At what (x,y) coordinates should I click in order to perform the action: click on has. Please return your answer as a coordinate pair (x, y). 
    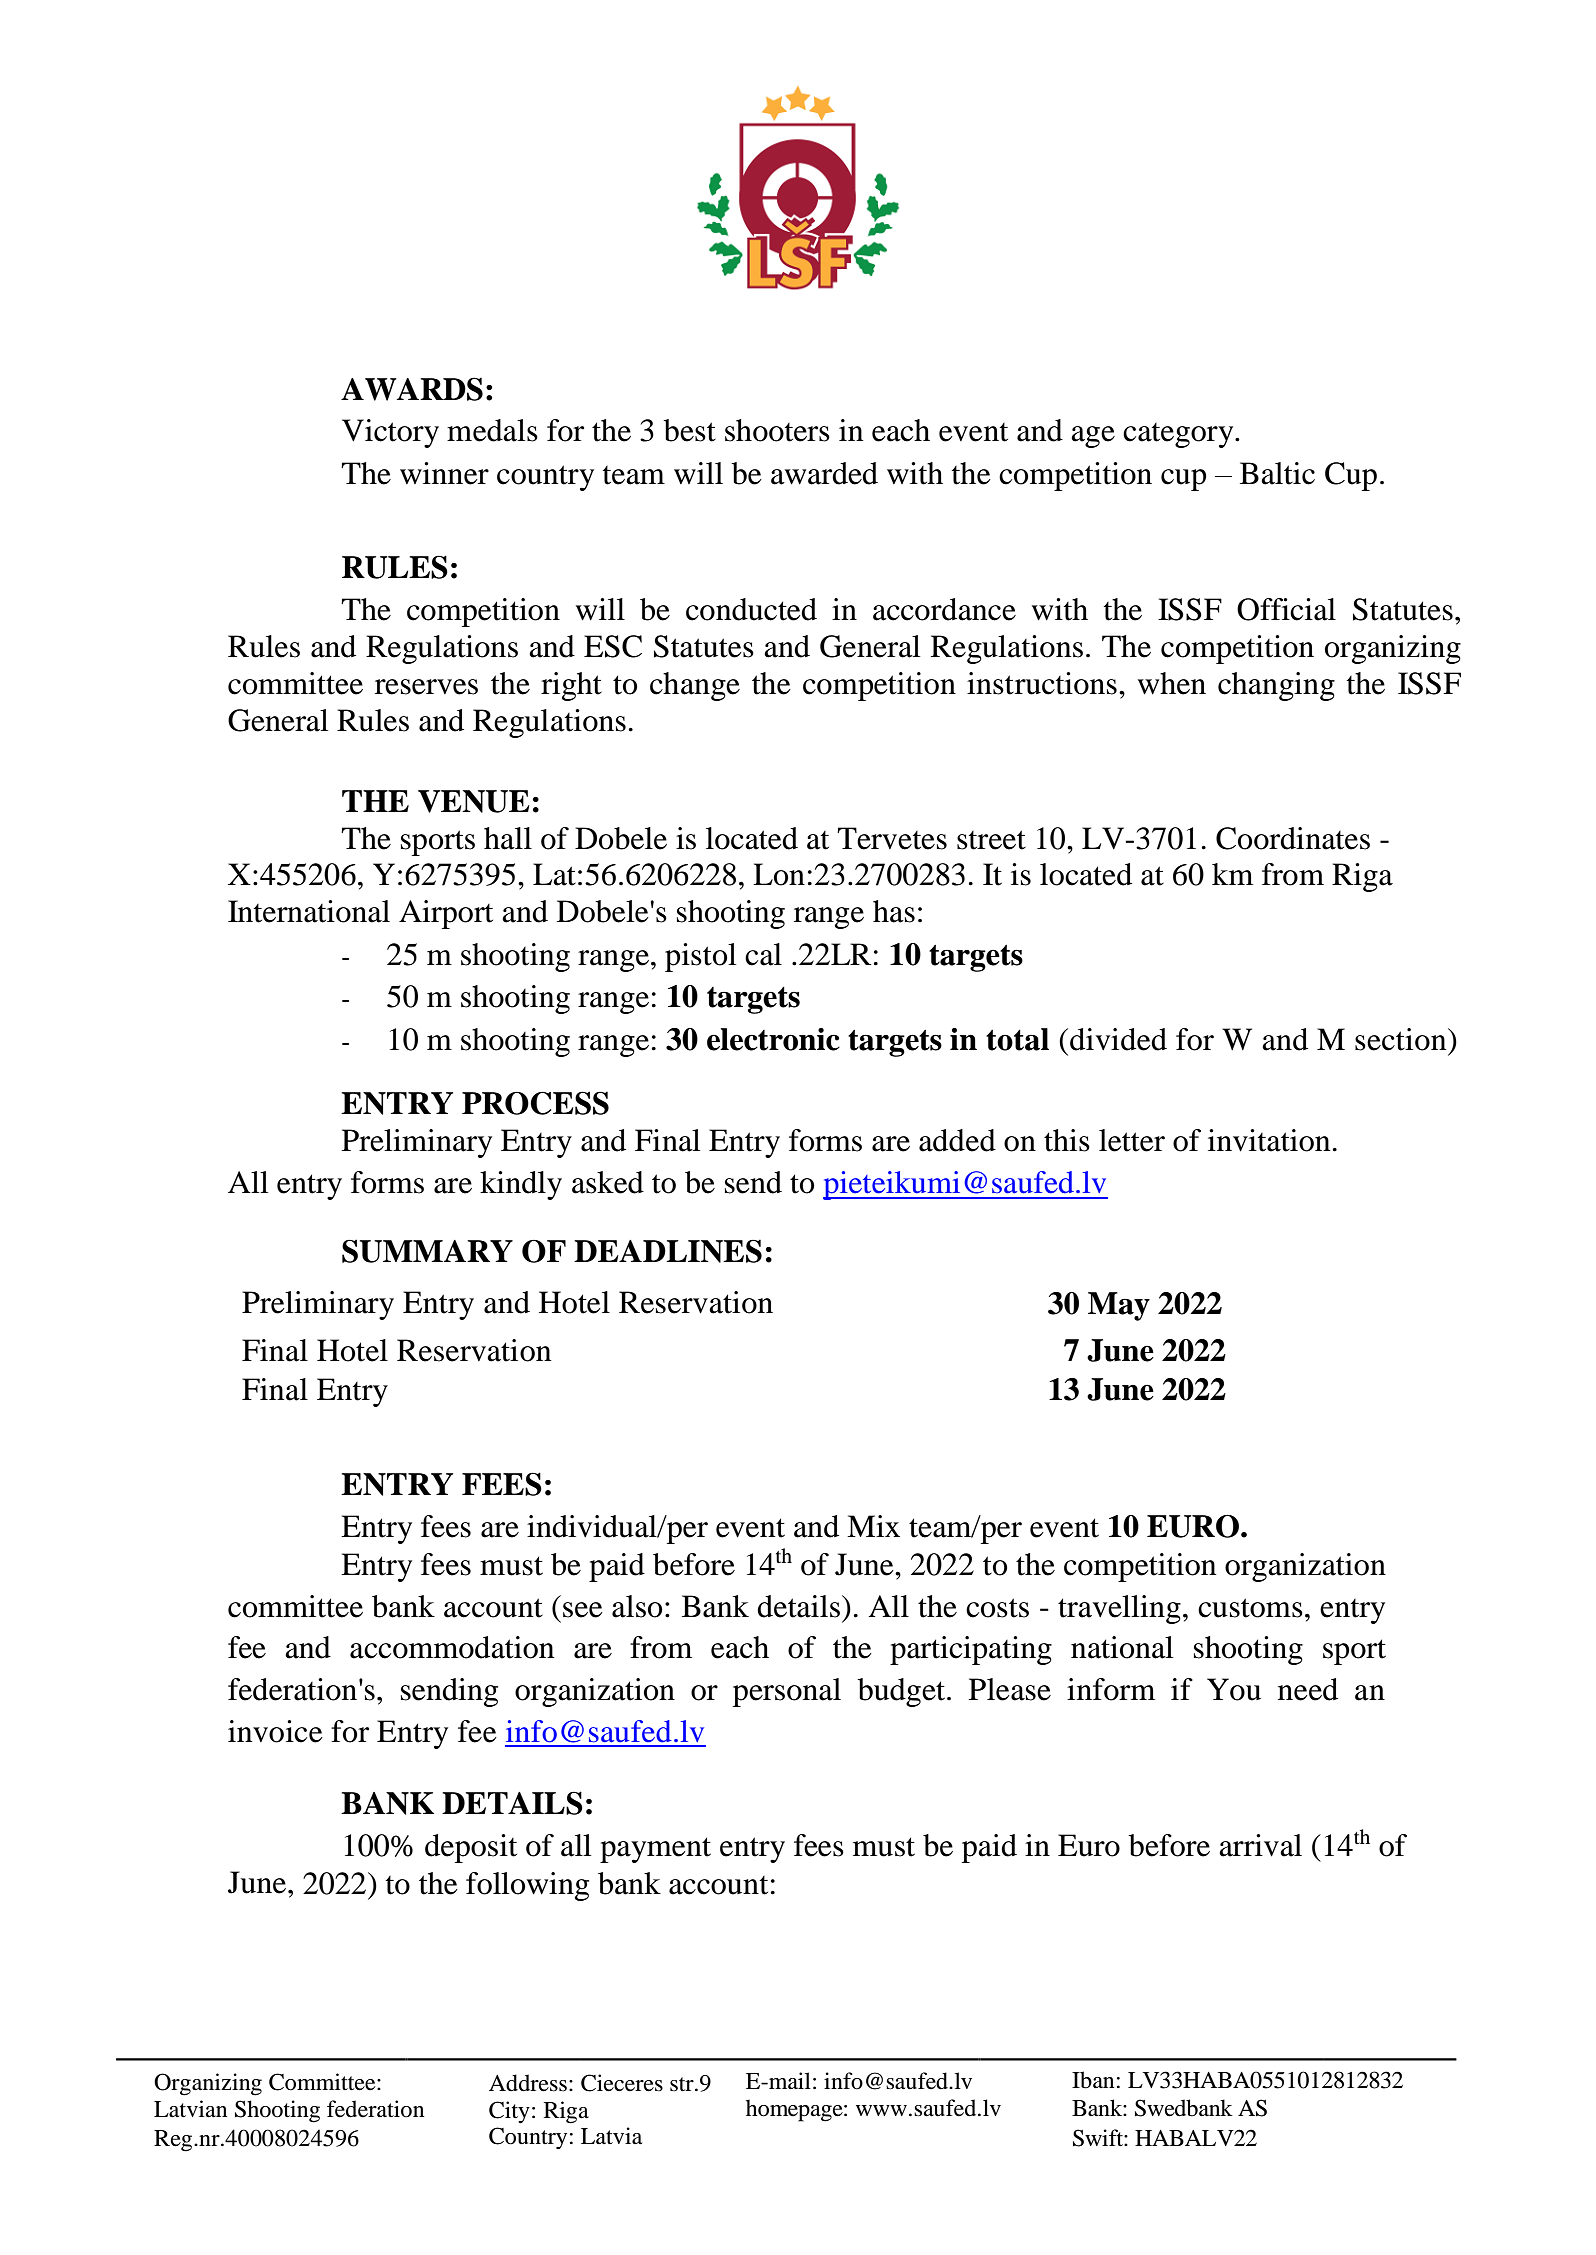
    Looking at the image, I should click on (894, 911).
